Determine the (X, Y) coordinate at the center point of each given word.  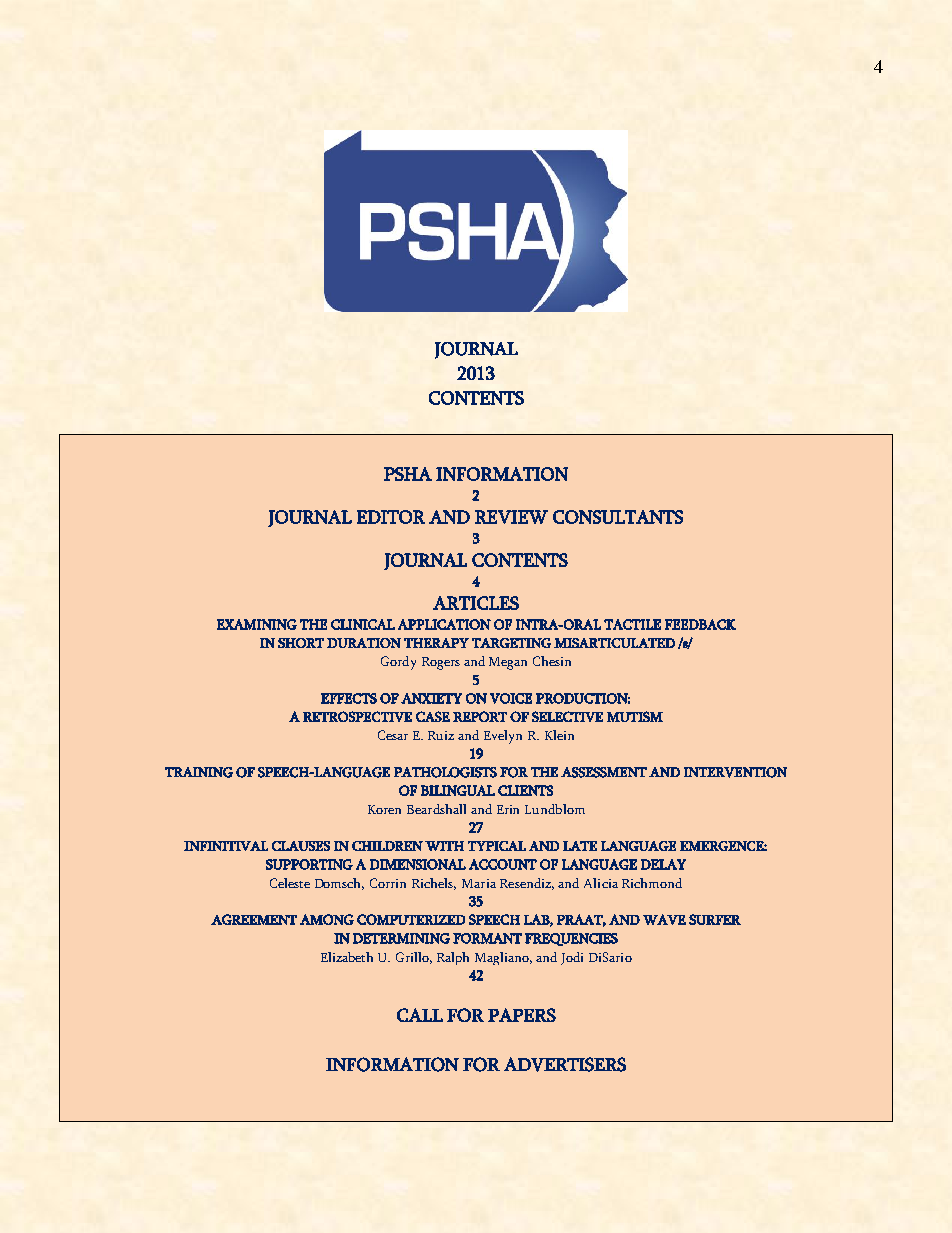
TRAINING (199, 772)
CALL (420, 1015)
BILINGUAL (458, 790)
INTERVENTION (735, 772)
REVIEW (511, 517)
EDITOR (391, 517)
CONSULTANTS (618, 517)
